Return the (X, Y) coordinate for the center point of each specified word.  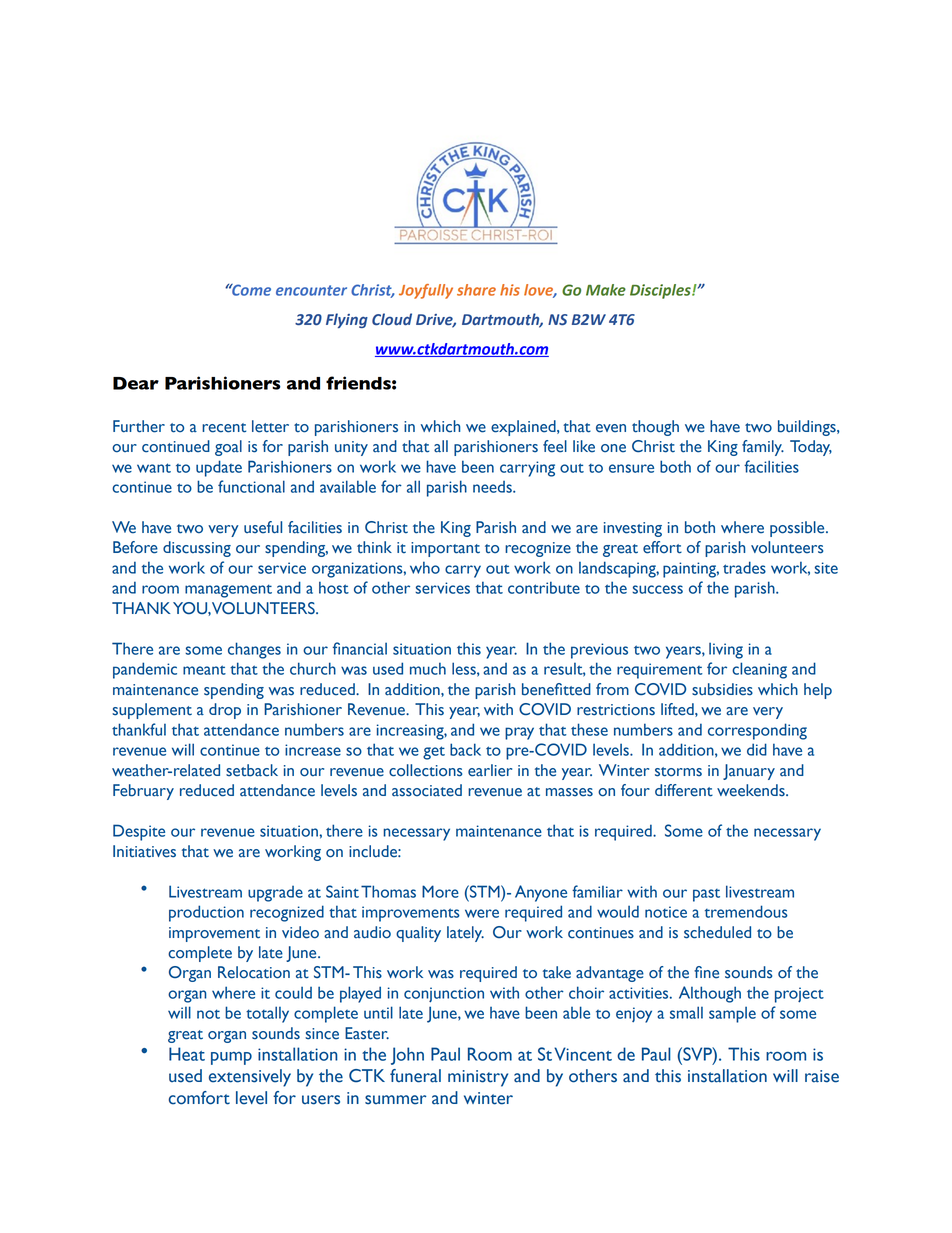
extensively (250, 1078)
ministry (478, 1078)
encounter (311, 290)
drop (225, 711)
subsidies (722, 689)
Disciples (661, 291)
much (428, 668)
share (476, 290)
